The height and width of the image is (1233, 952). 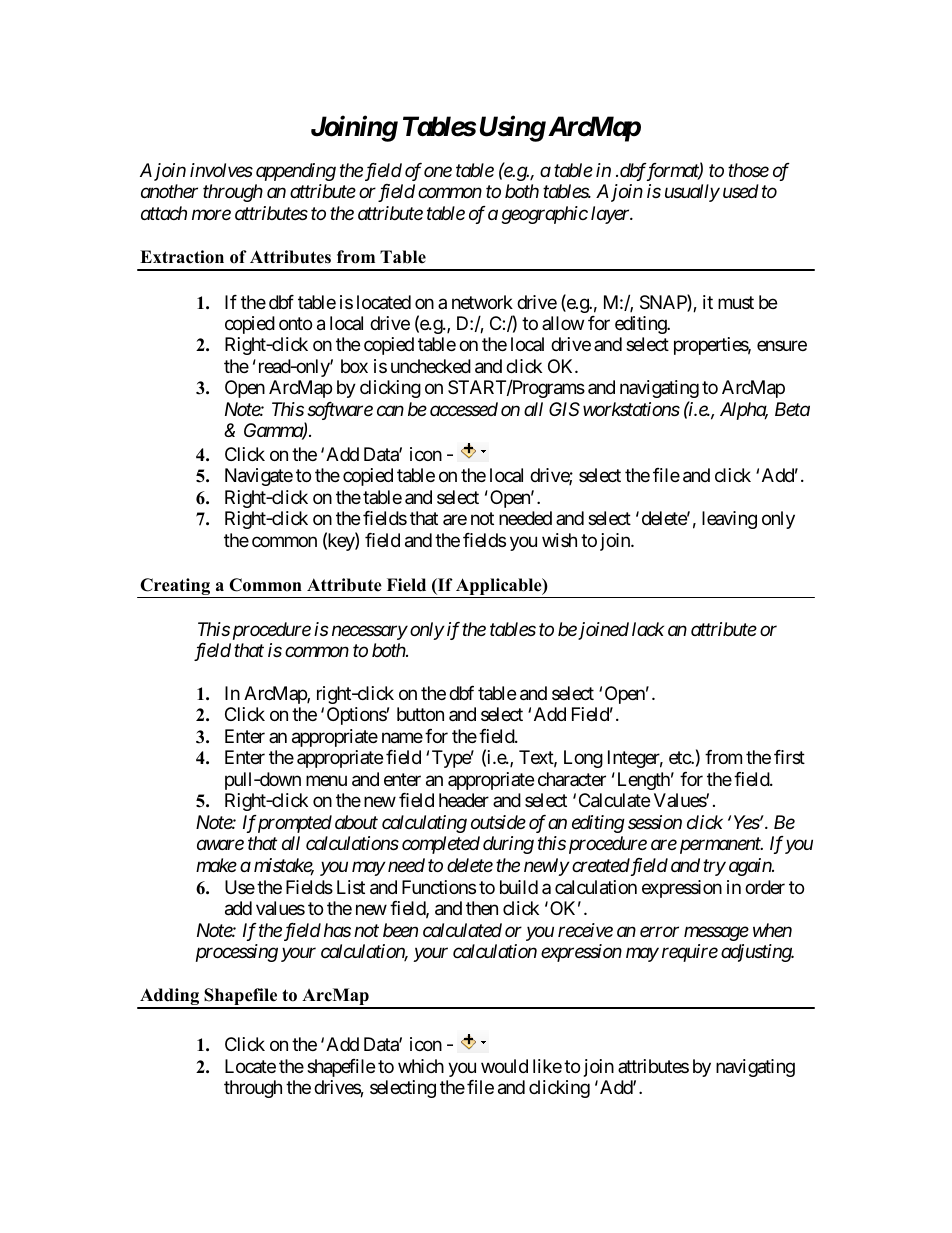 What do you see at coordinates (438, 171) in the image?
I see `one` at bounding box center [438, 171].
